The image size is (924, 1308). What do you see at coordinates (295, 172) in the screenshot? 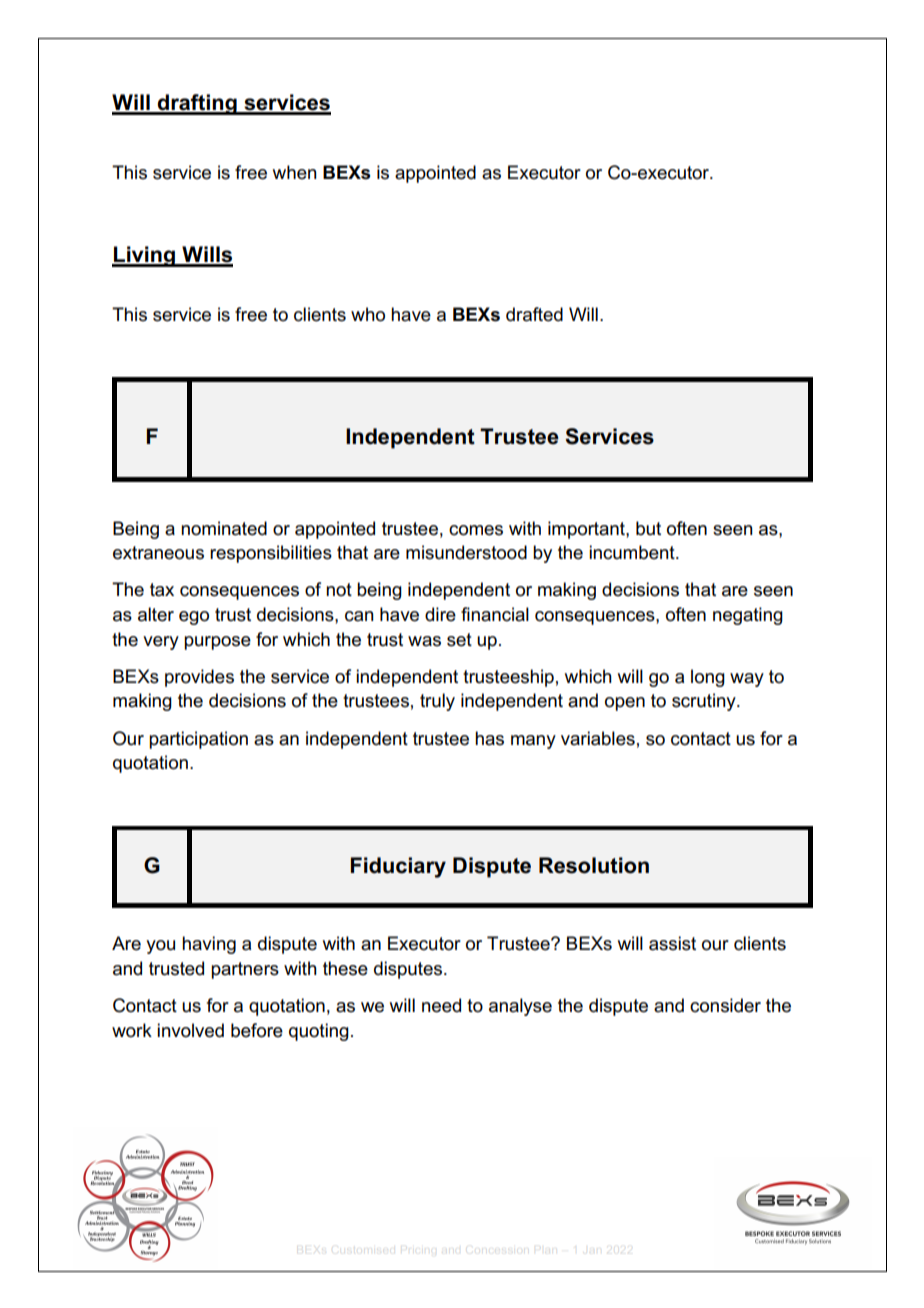
I see `when` at bounding box center [295, 172].
